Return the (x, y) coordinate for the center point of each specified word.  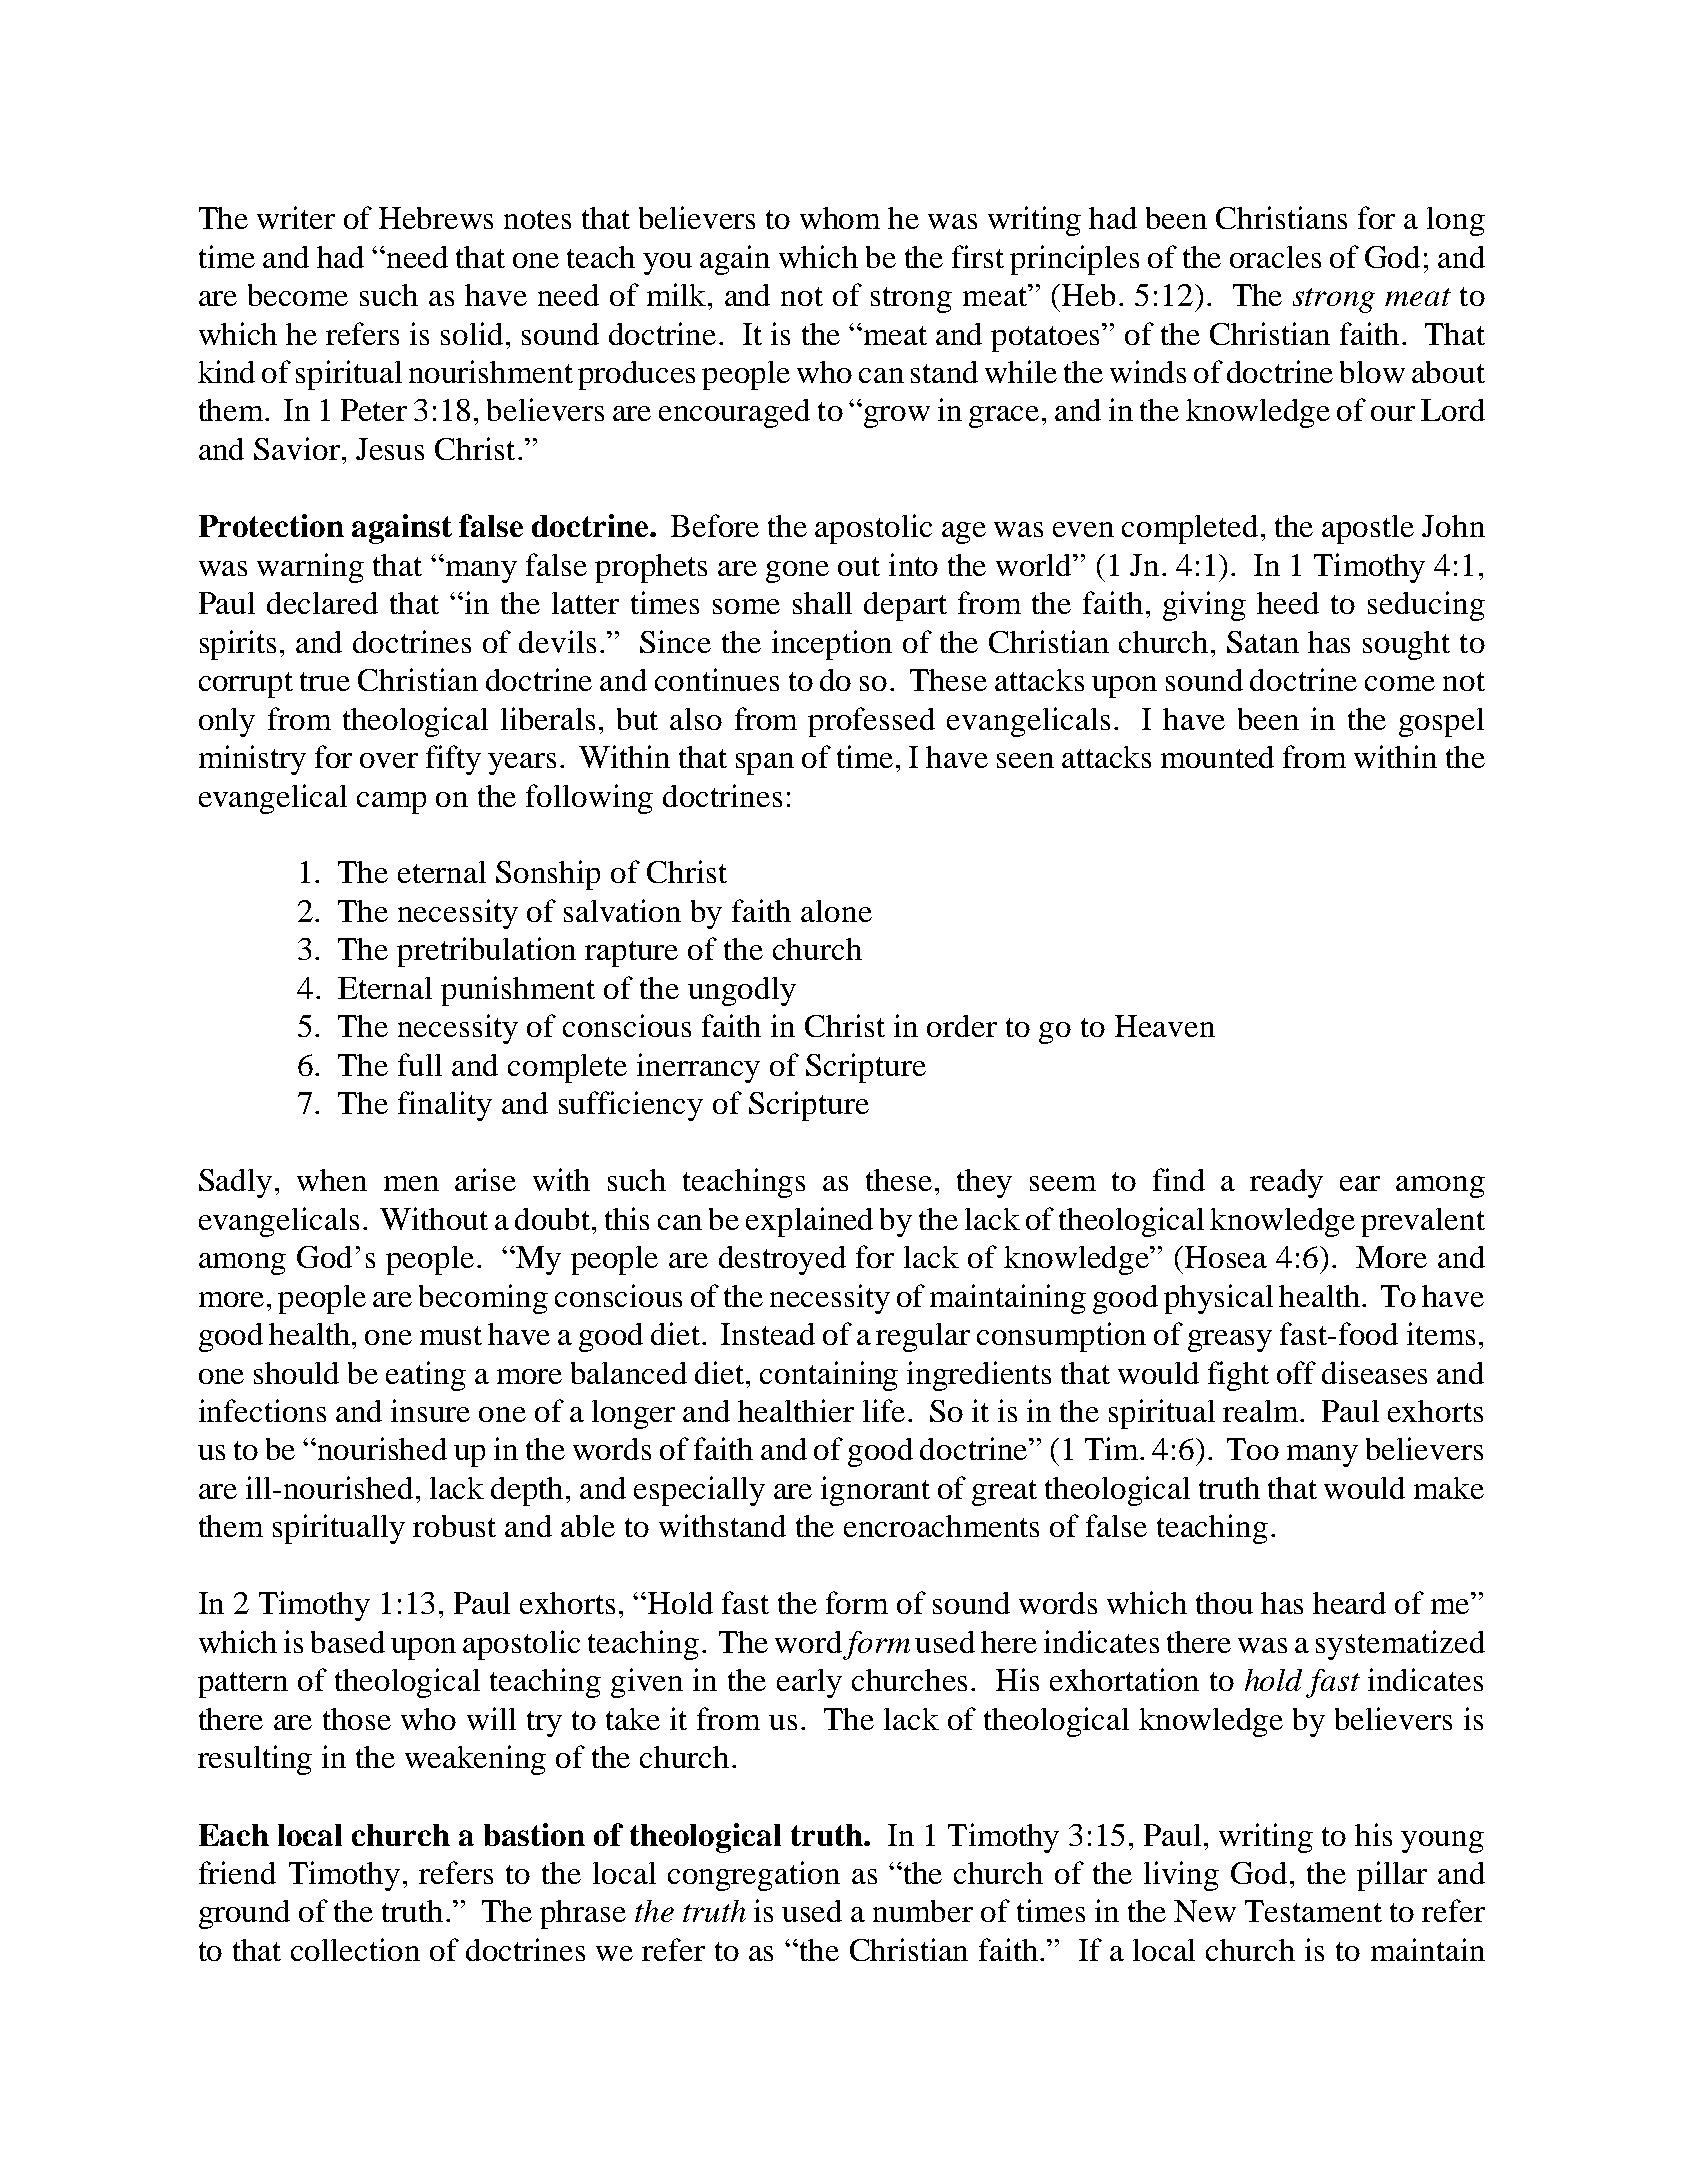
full (420, 1064)
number (923, 1911)
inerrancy (698, 1068)
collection (355, 1949)
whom (840, 218)
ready (1286, 1183)
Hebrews (436, 218)
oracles (1275, 257)
